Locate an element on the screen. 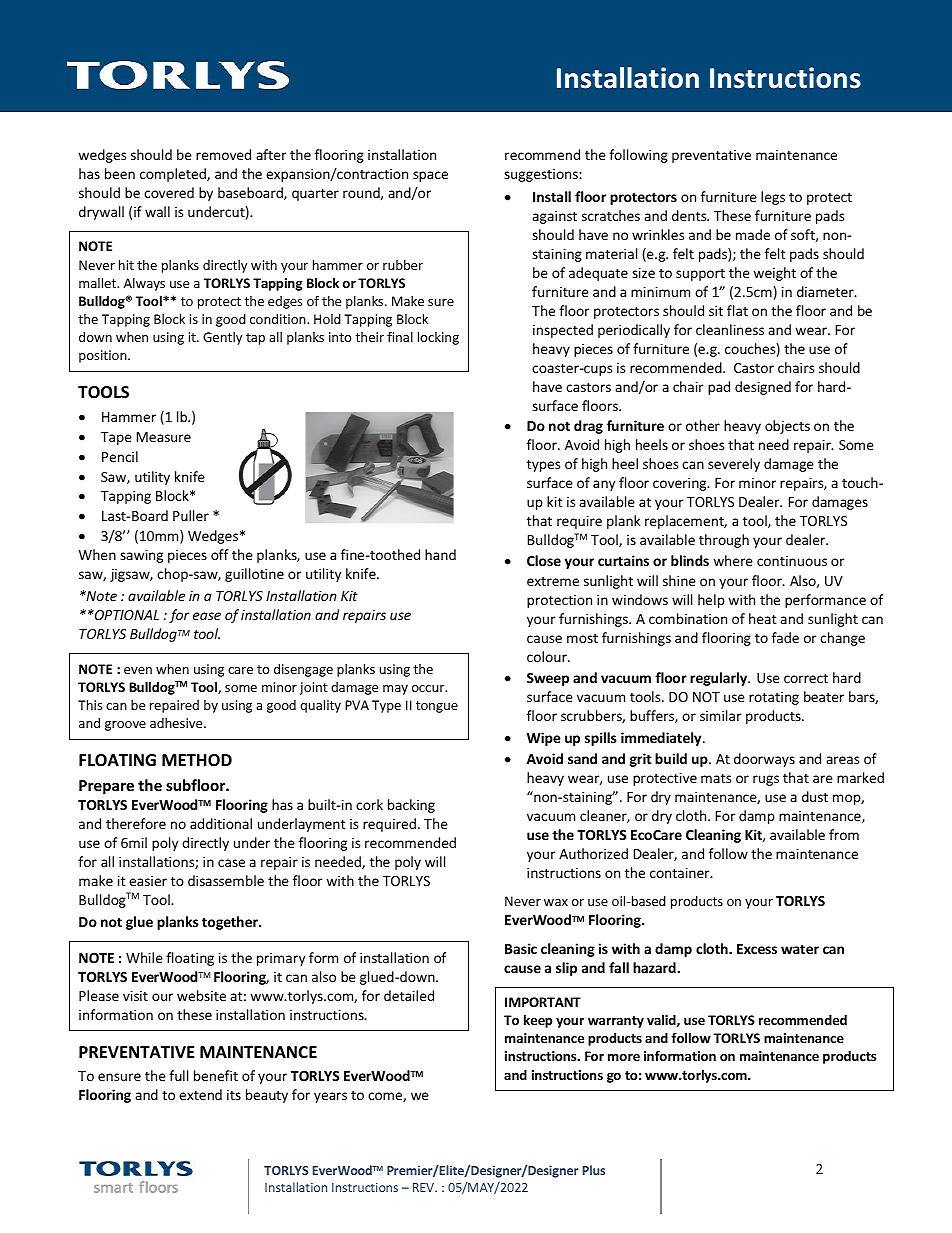  extend is located at coordinates (200, 1094).
